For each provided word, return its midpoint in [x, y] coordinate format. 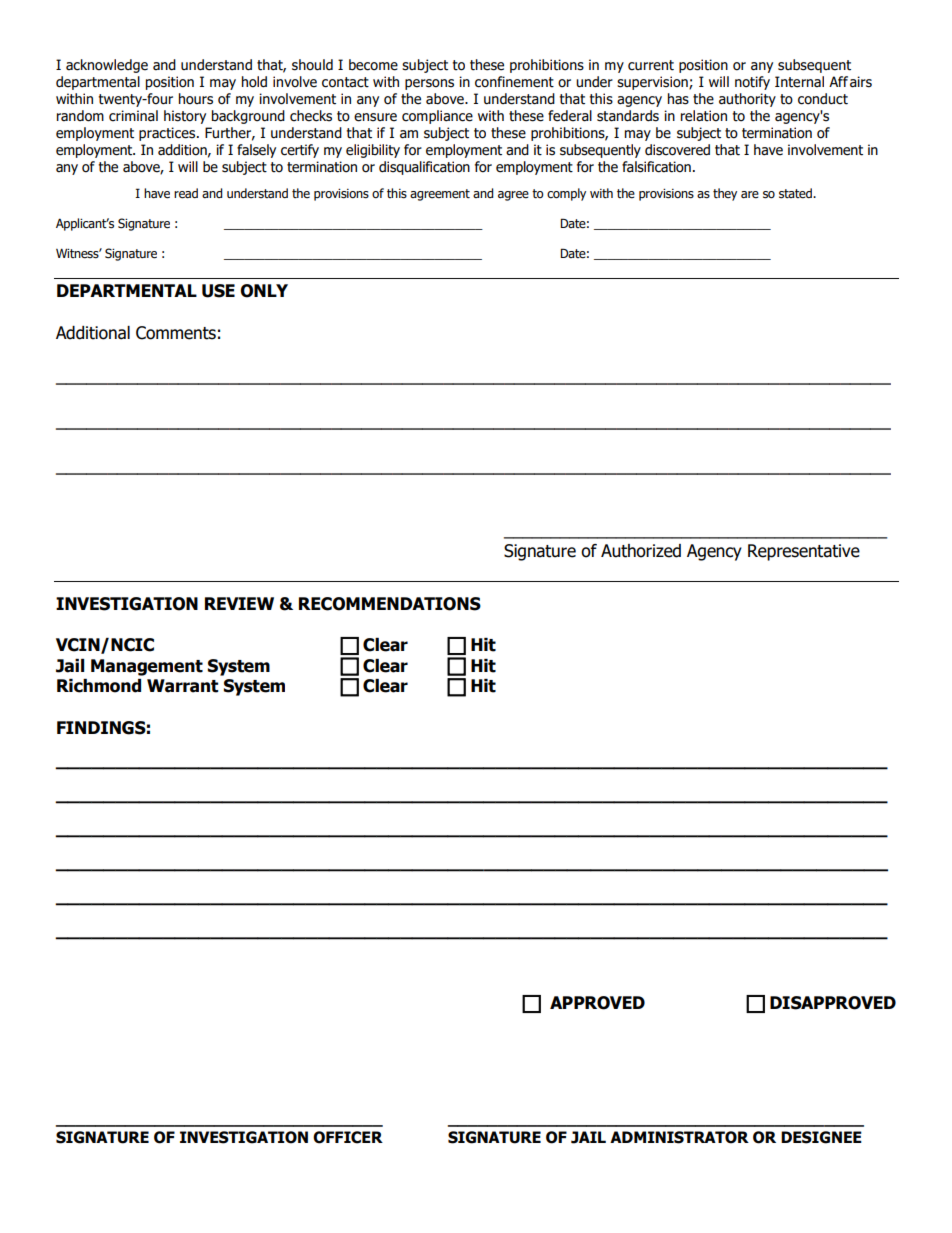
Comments [176, 333]
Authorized [641, 551]
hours [196, 99]
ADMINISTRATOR [679, 1137]
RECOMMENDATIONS [390, 604]
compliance [437, 117]
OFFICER [348, 1137]
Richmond [99, 686]
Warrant [182, 686]
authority [747, 100]
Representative [804, 552]
